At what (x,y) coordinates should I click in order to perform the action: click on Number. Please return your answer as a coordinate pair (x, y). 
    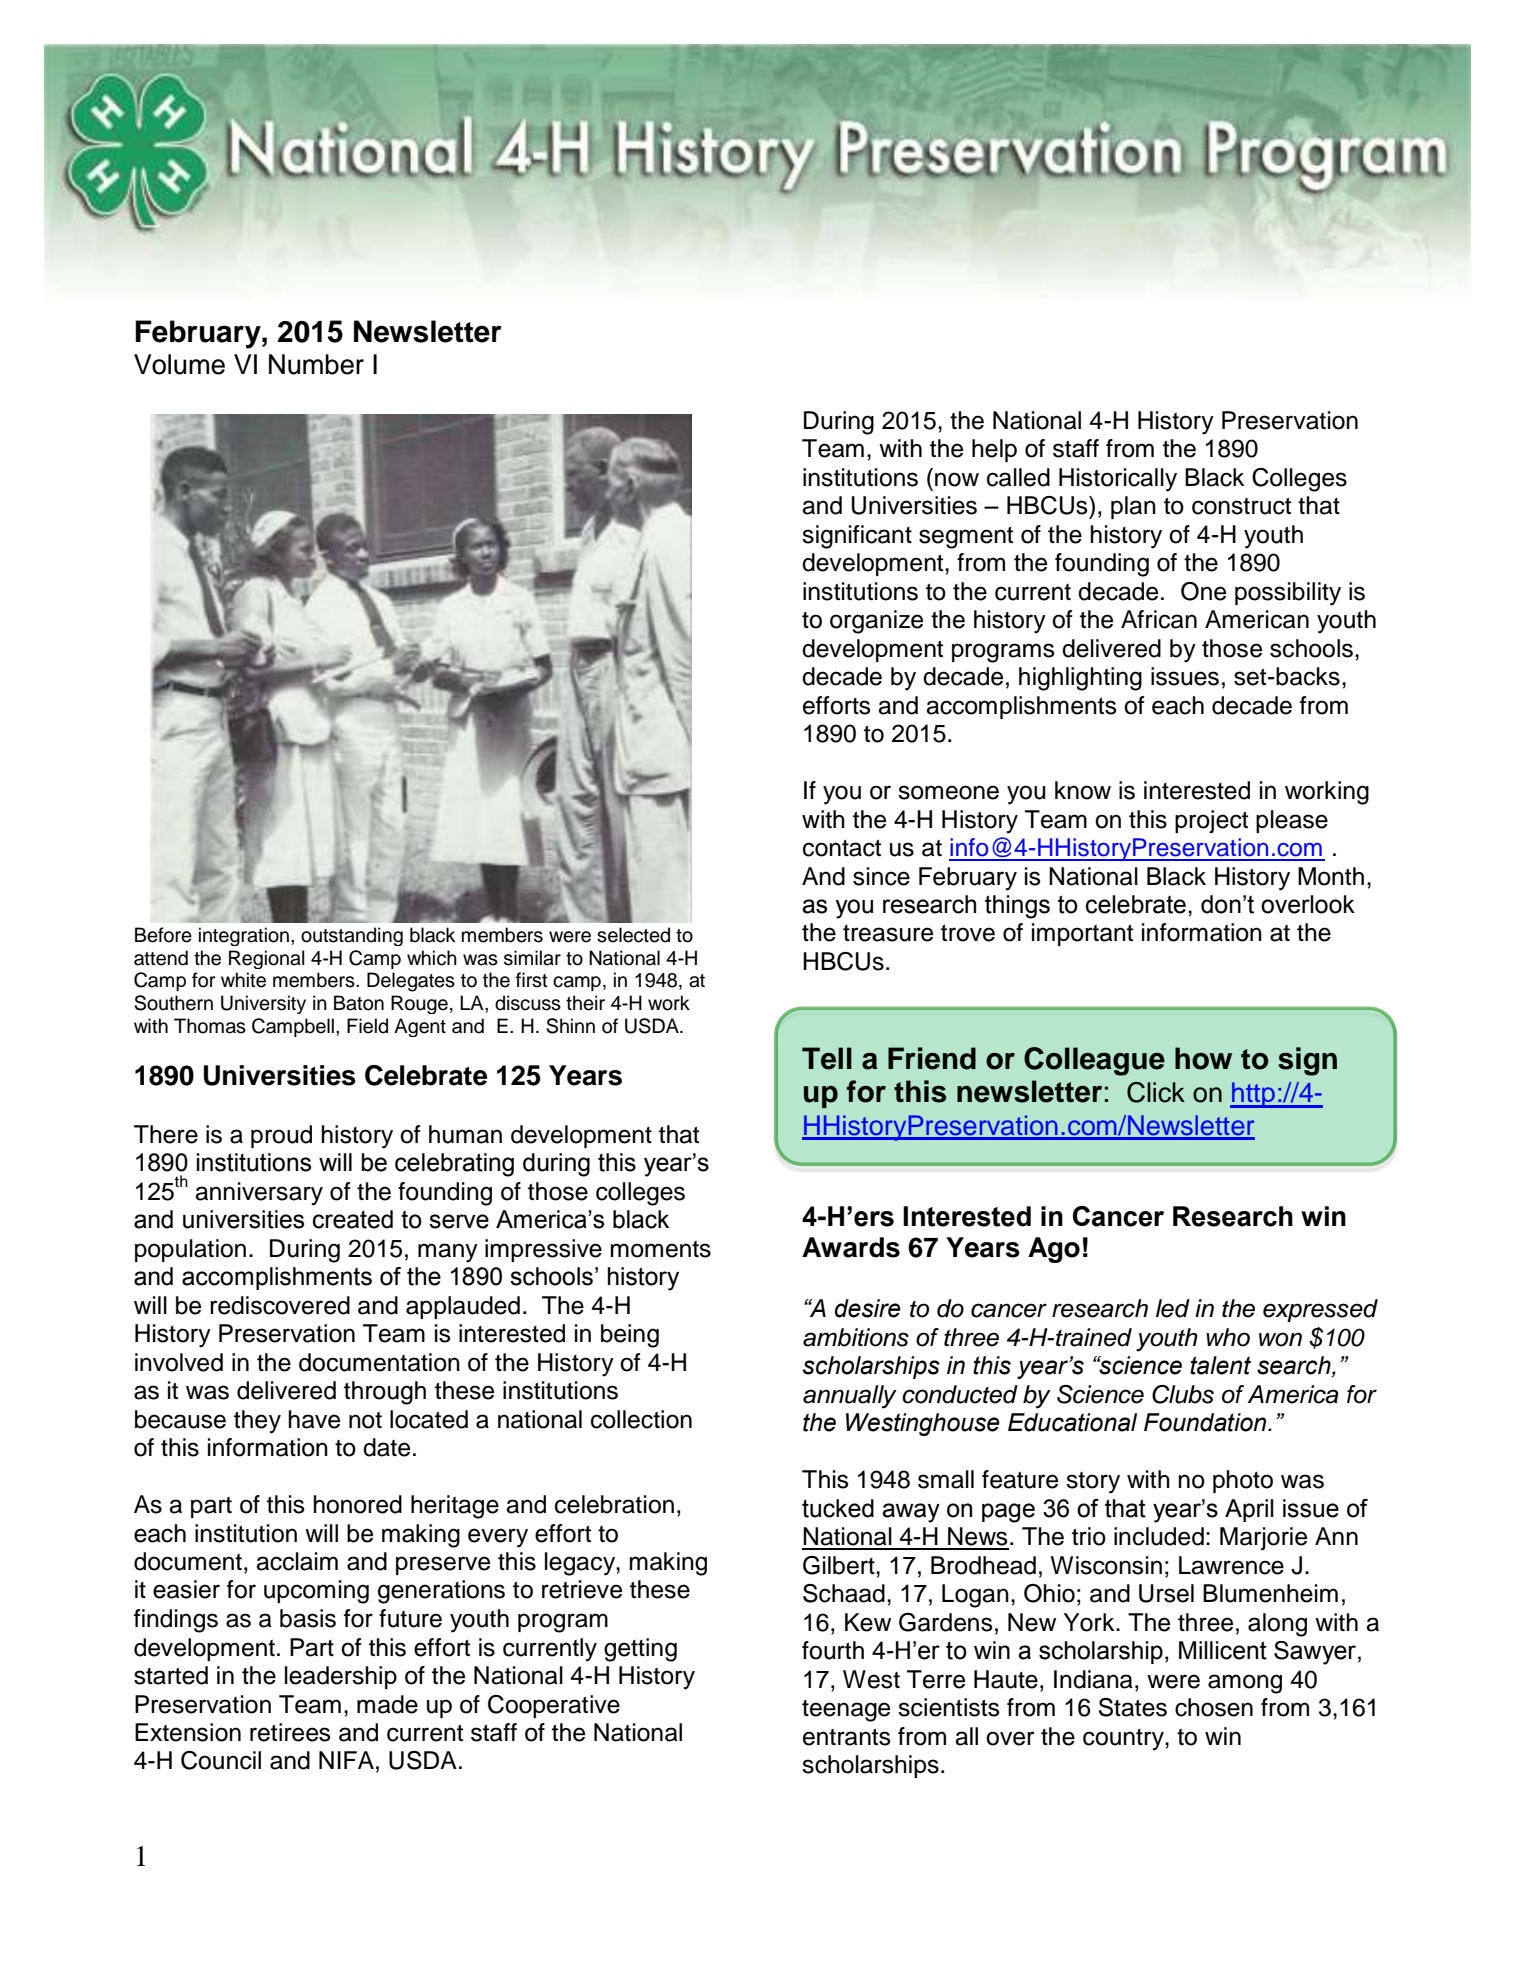
    Looking at the image, I should click on (316, 364).
